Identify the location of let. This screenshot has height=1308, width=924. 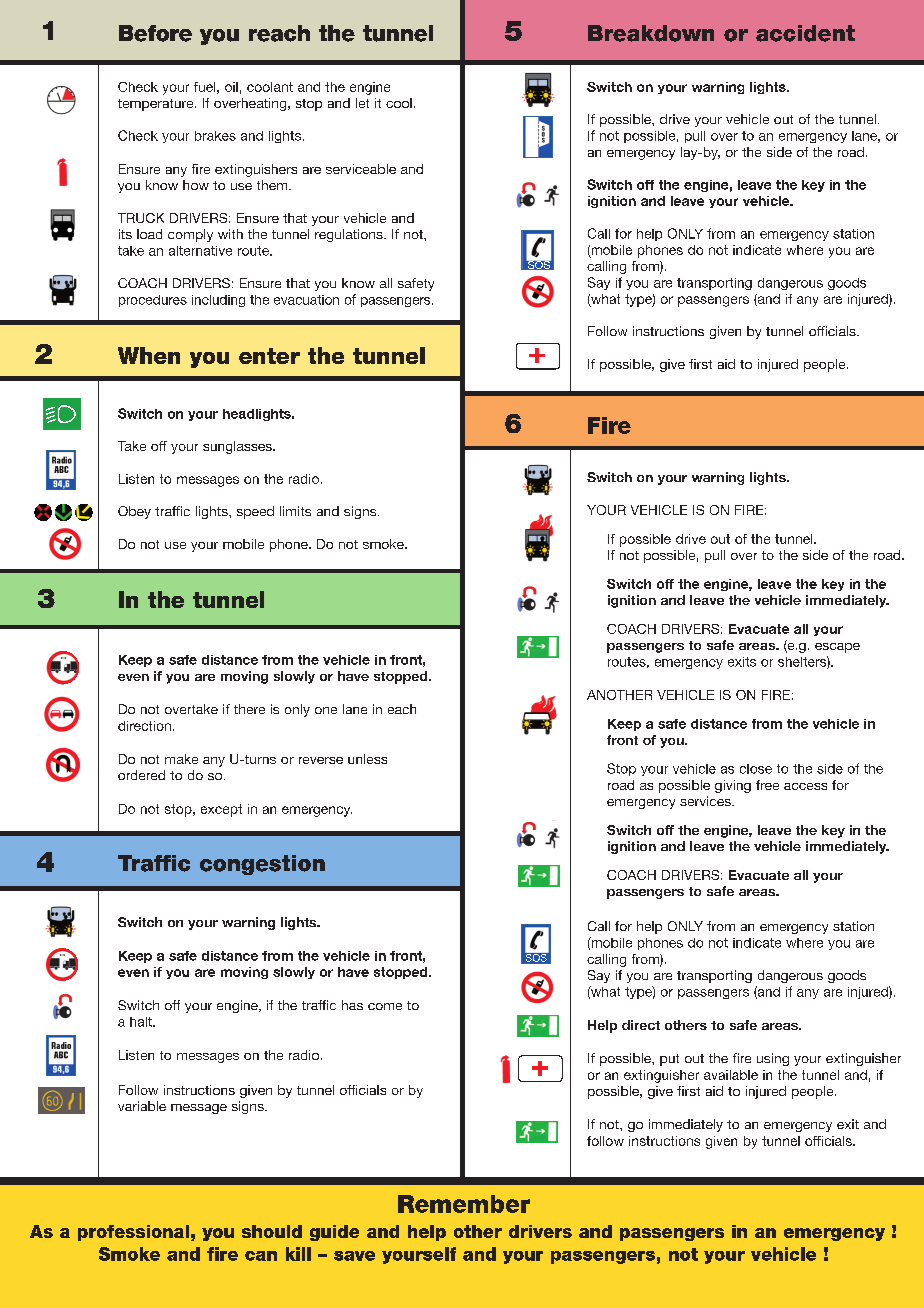
(362, 103).
